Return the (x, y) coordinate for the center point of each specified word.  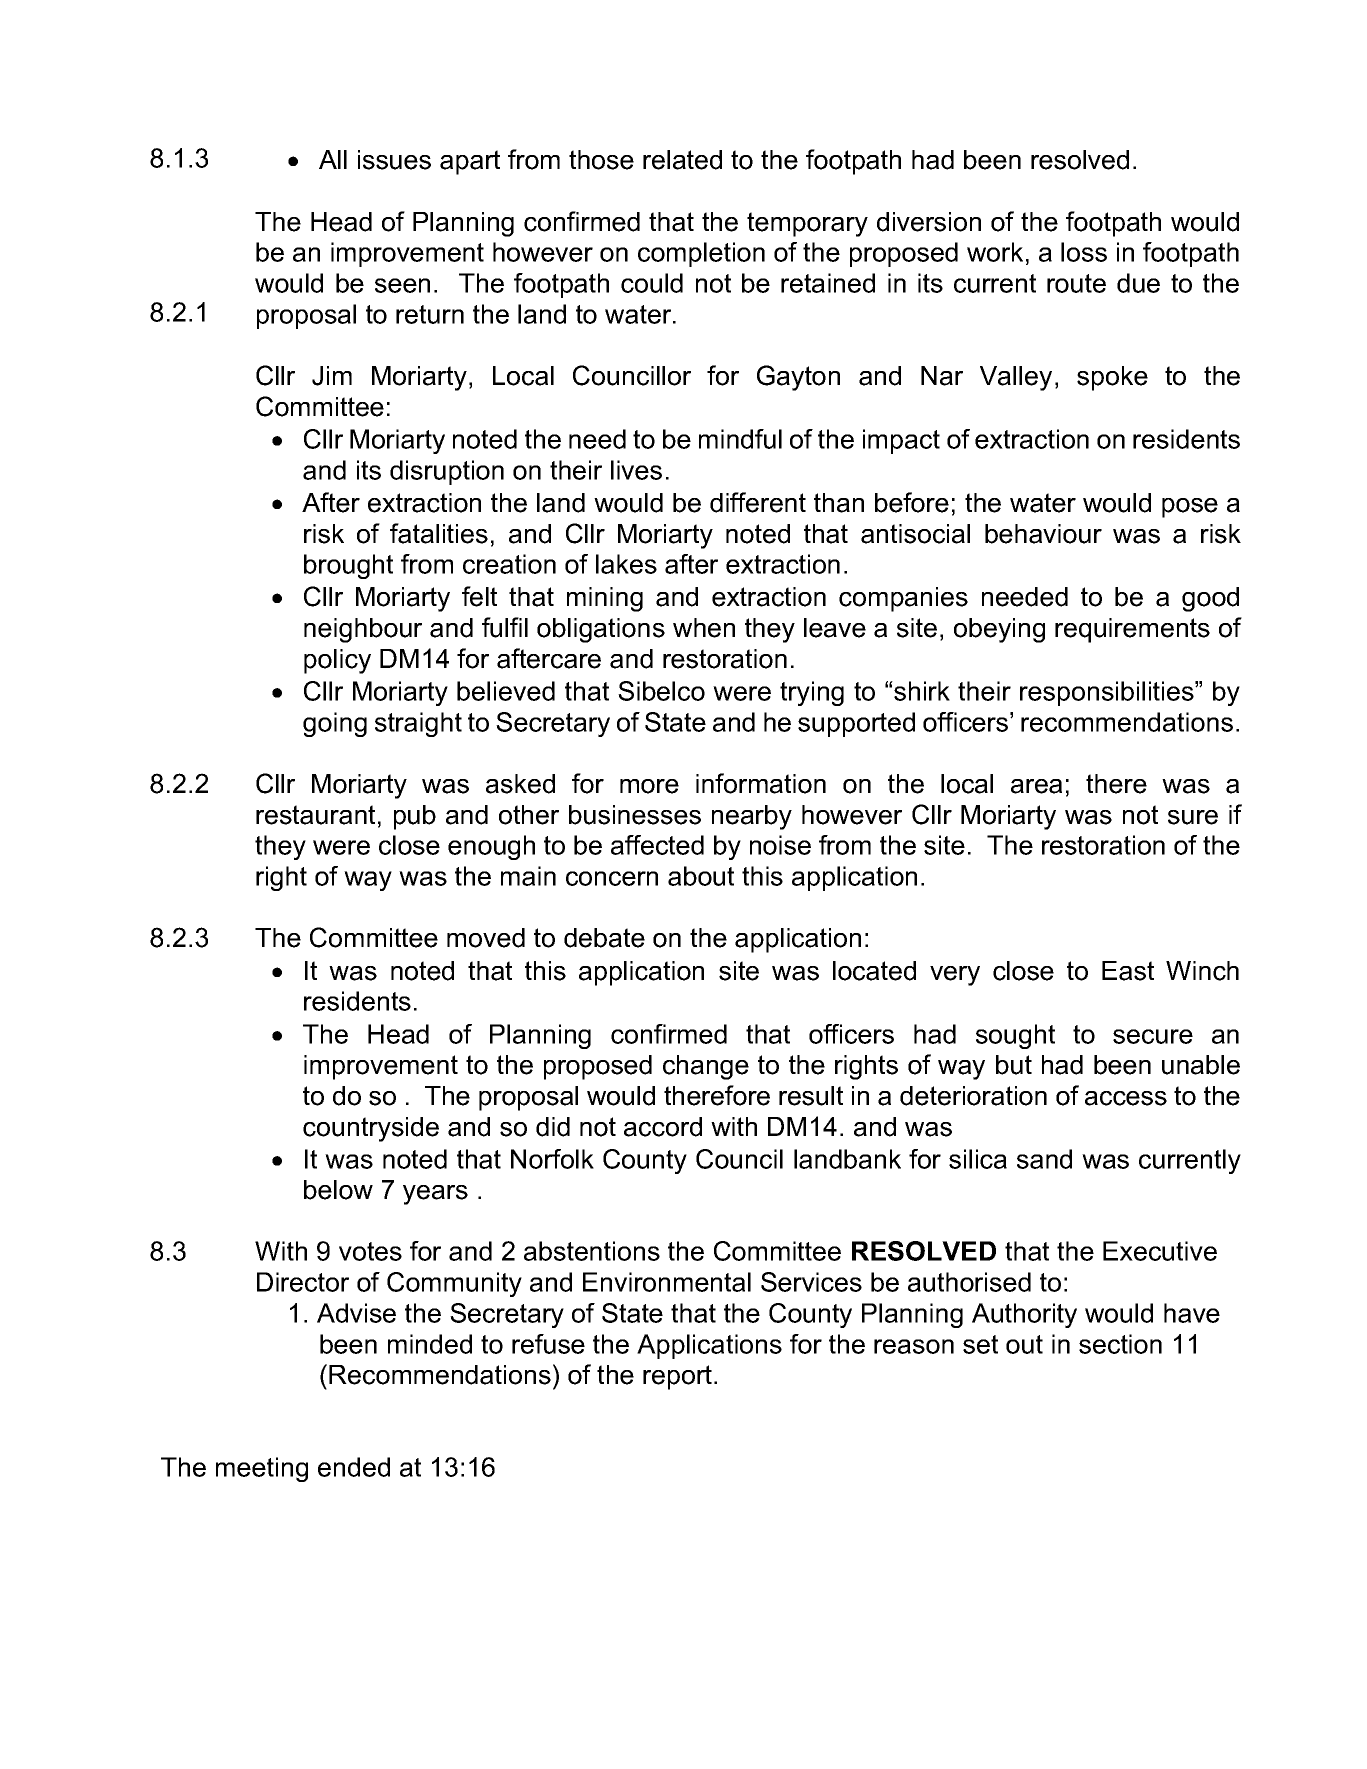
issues (394, 160)
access (1126, 1098)
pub (415, 817)
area (1036, 786)
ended (354, 1467)
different (758, 502)
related (682, 160)
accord (663, 1127)
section (1120, 1344)
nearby (752, 817)
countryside (371, 1129)
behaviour (1043, 534)
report (679, 1377)
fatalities (439, 533)
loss (1084, 252)
